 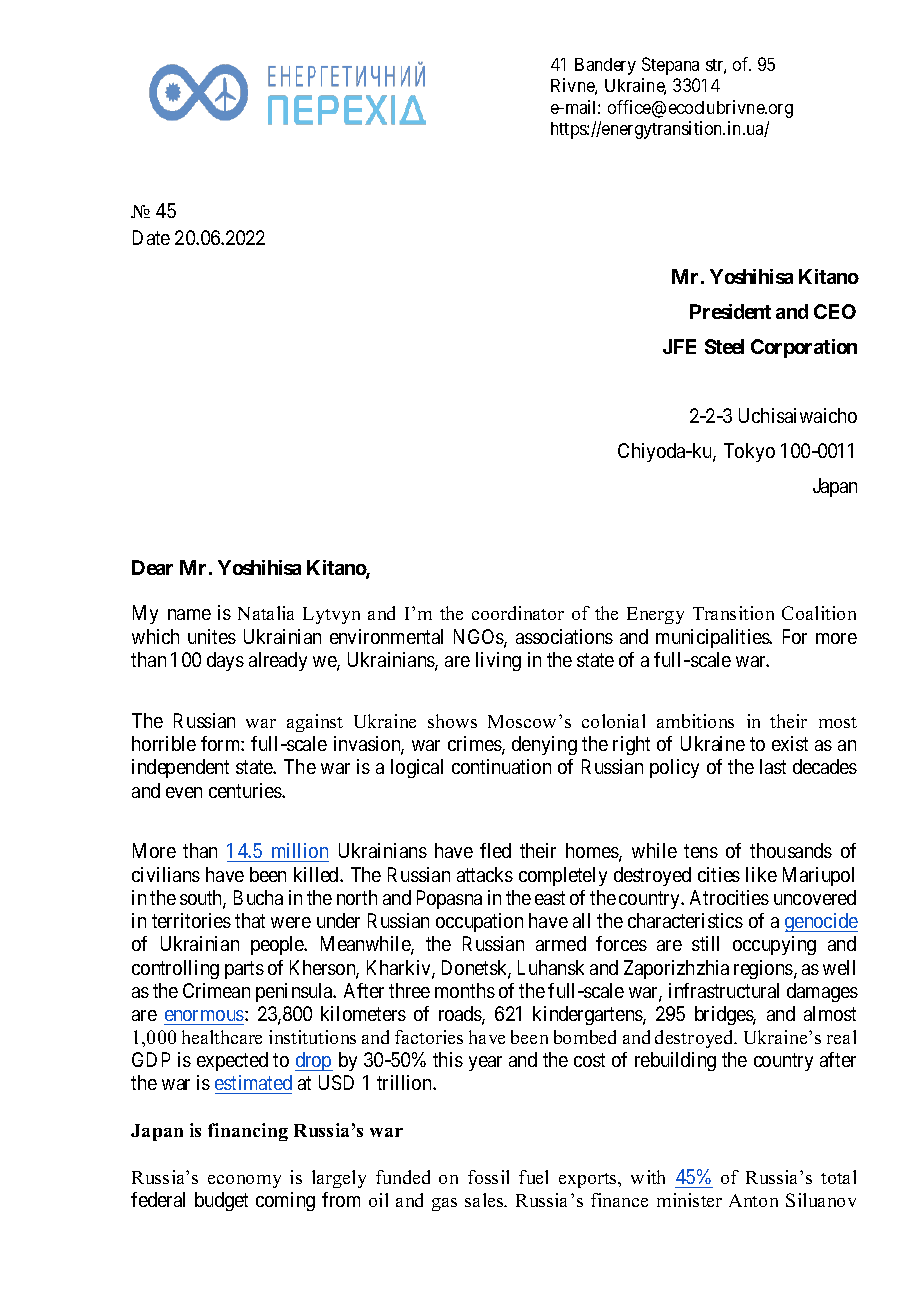 What do you see at coordinates (819, 613) in the screenshot?
I see `Coalition` at bounding box center [819, 613].
